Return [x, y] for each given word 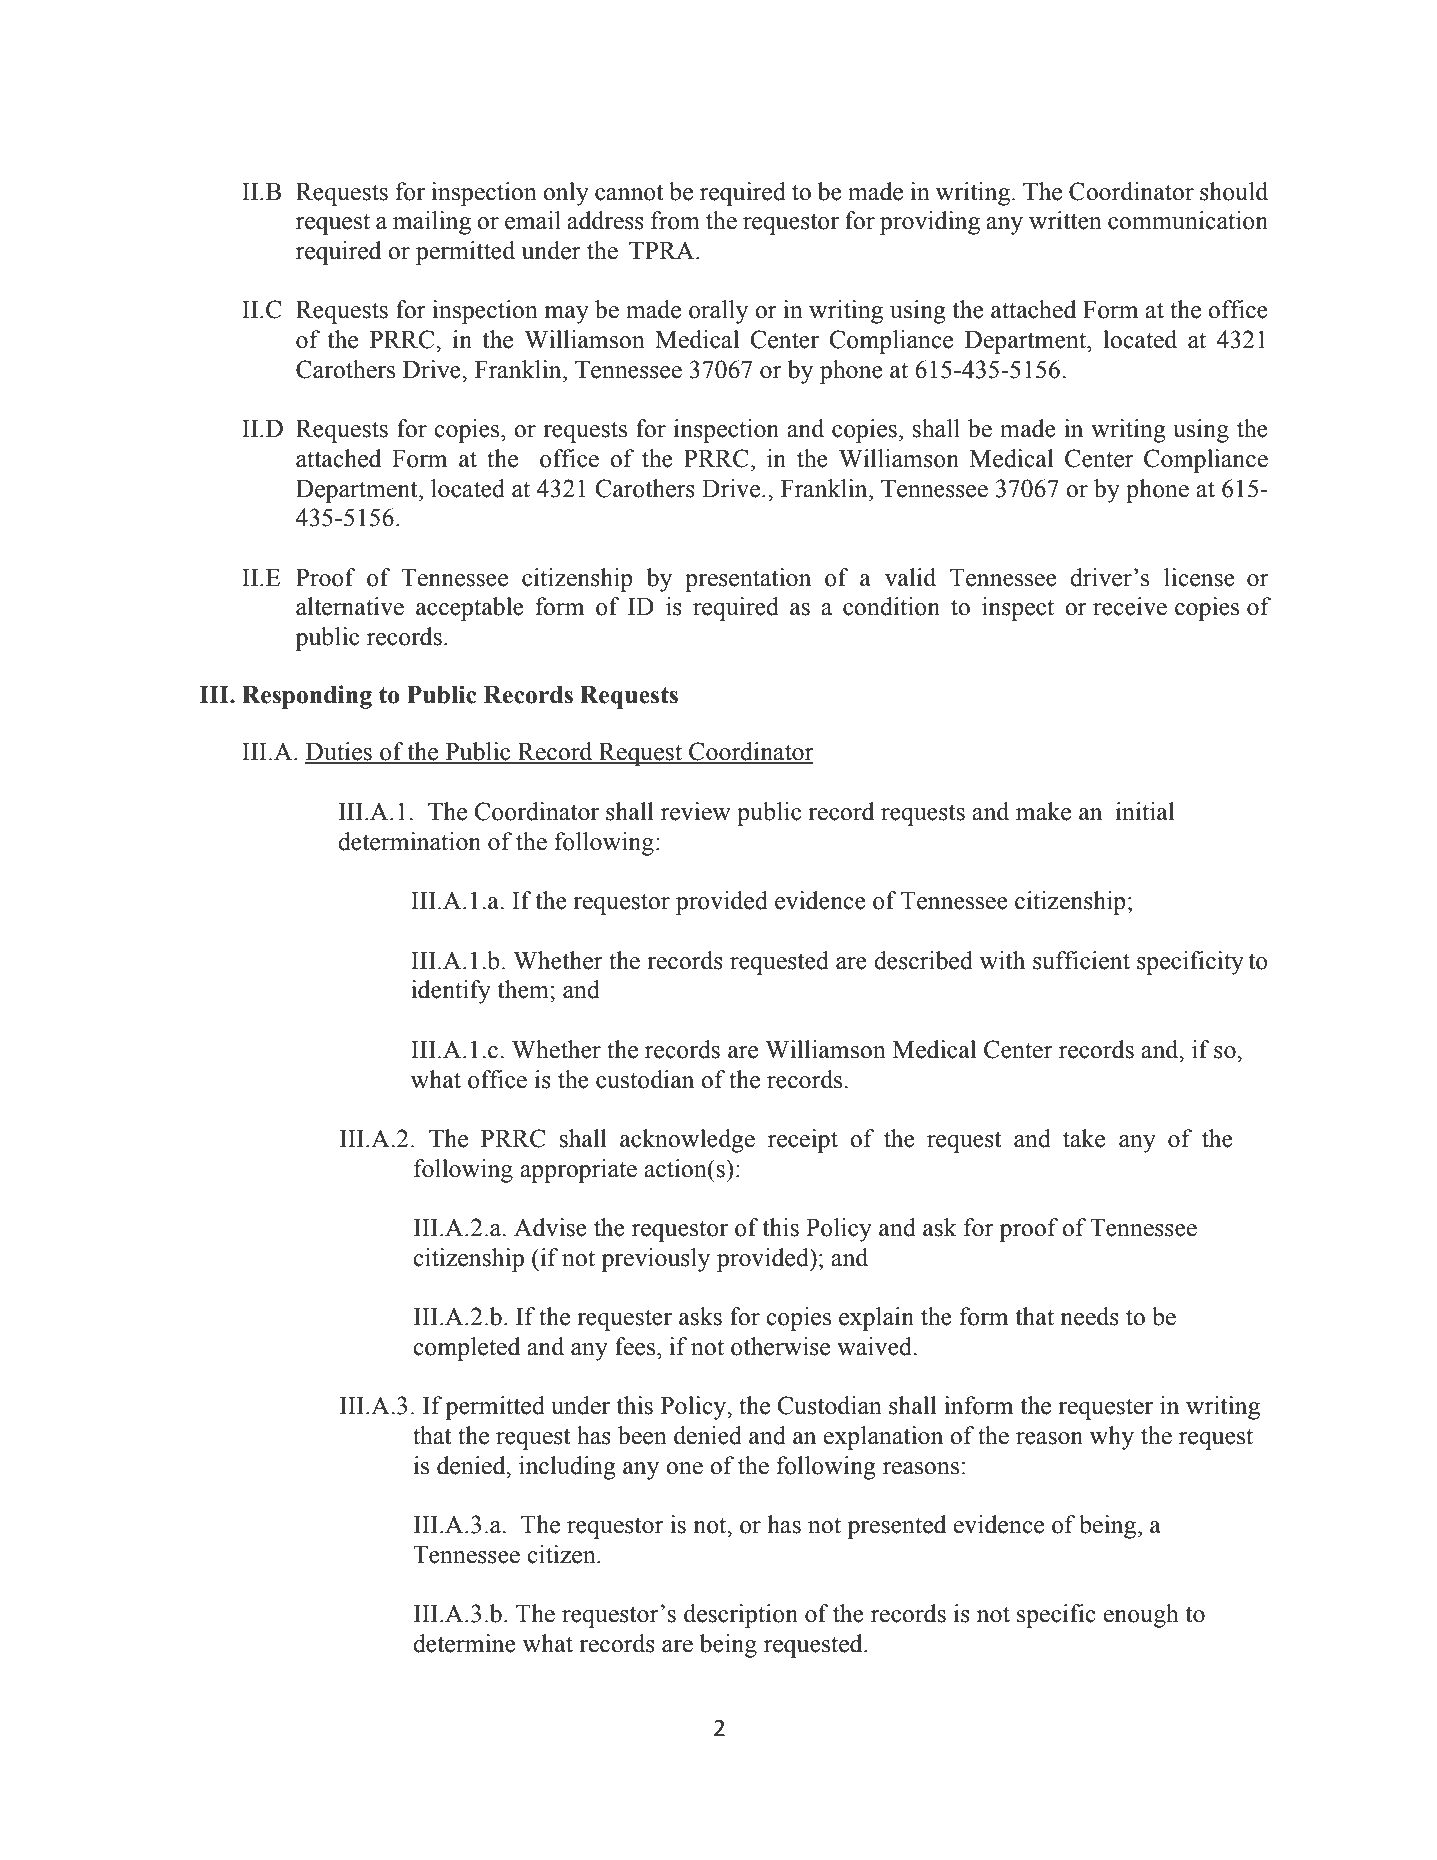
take [1084, 1138]
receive [1130, 606]
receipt [803, 1141]
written [1065, 220]
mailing [432, 223]
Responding [307, 697]
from [675, 220]
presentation [748, 580]
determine [464, 1643]
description [741, 1616]
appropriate [578, 1171]
